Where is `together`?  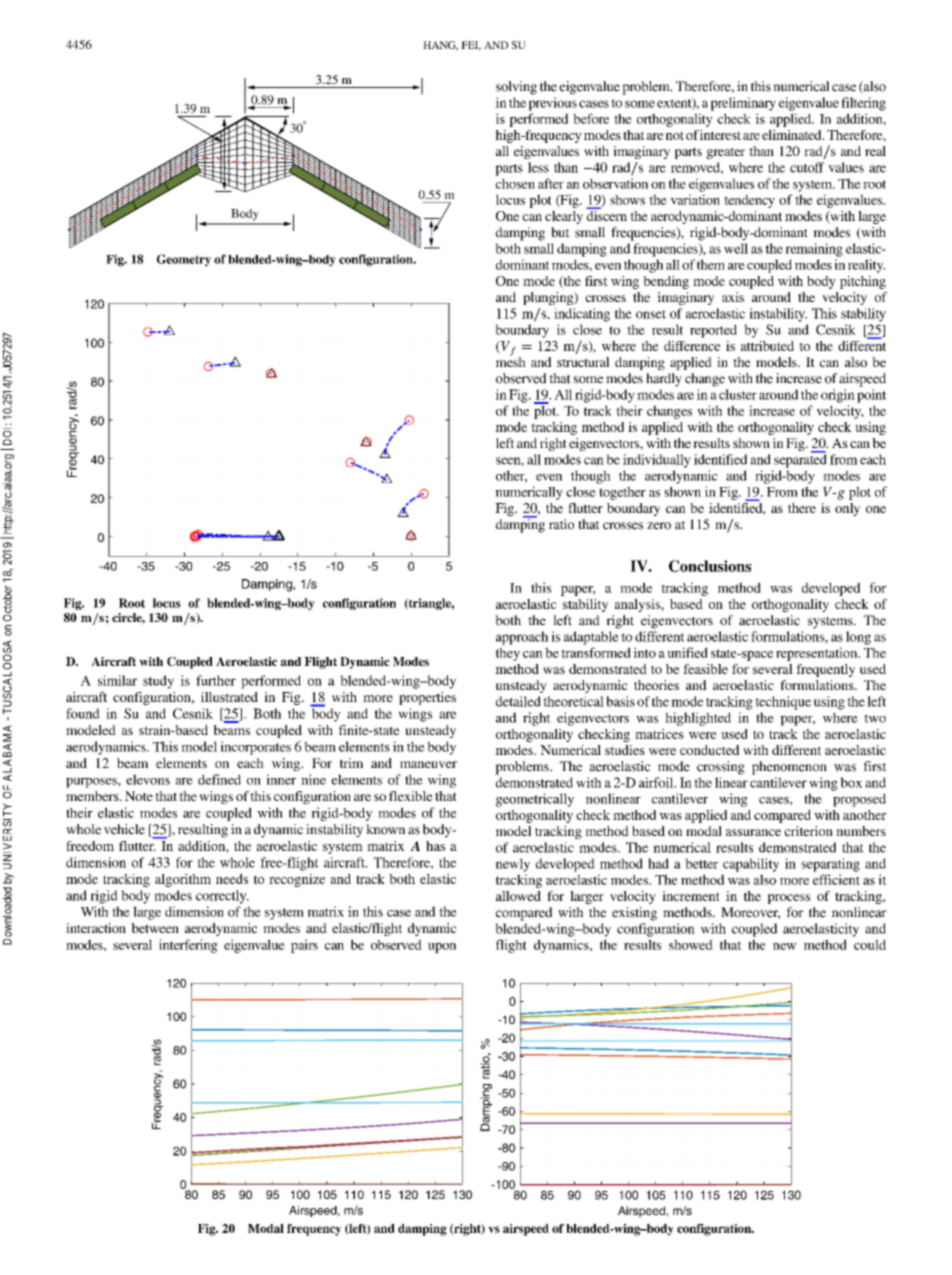 together is located at coordinates (622, 493).
